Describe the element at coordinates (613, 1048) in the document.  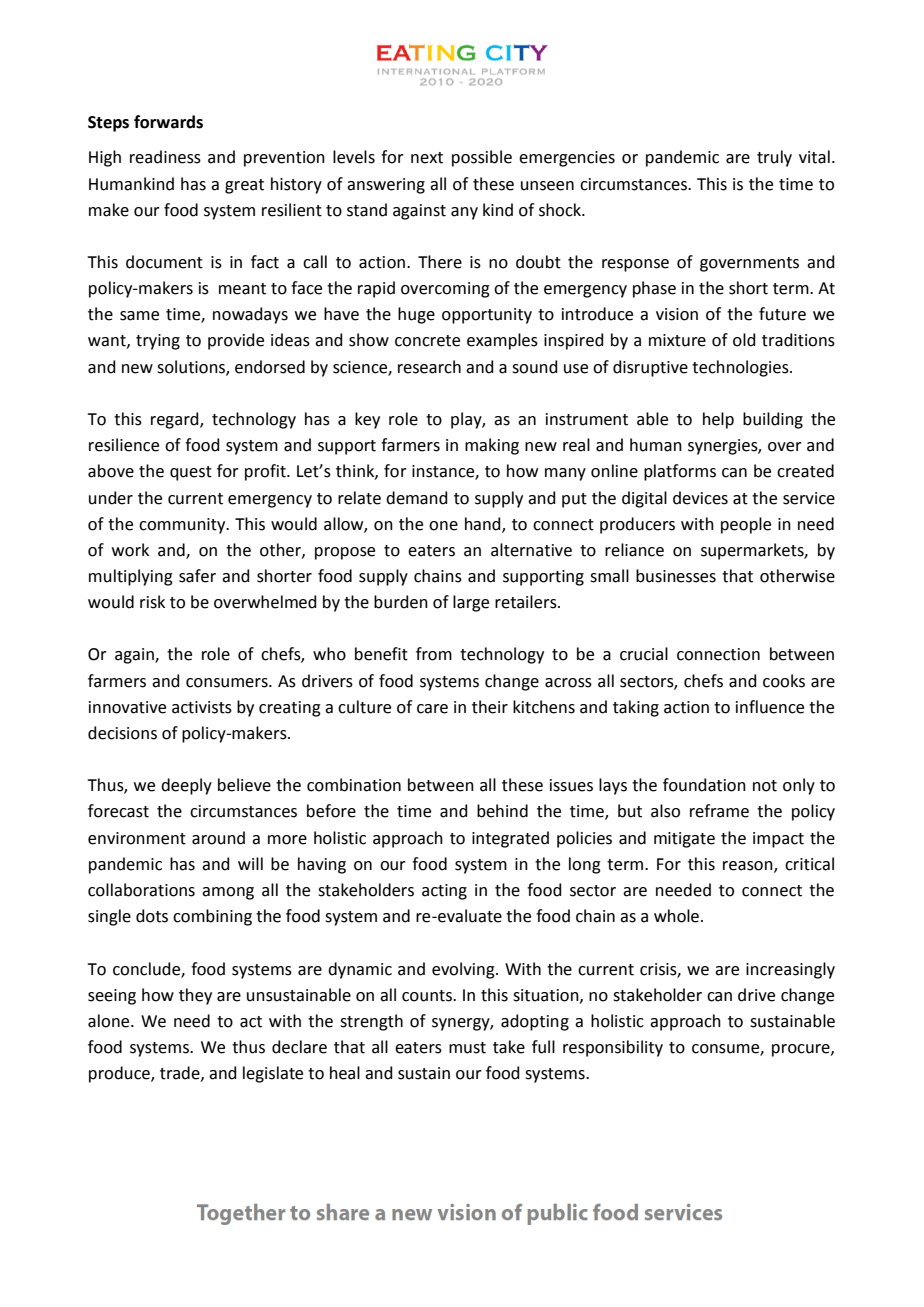
I see `responsibility` at that location.
